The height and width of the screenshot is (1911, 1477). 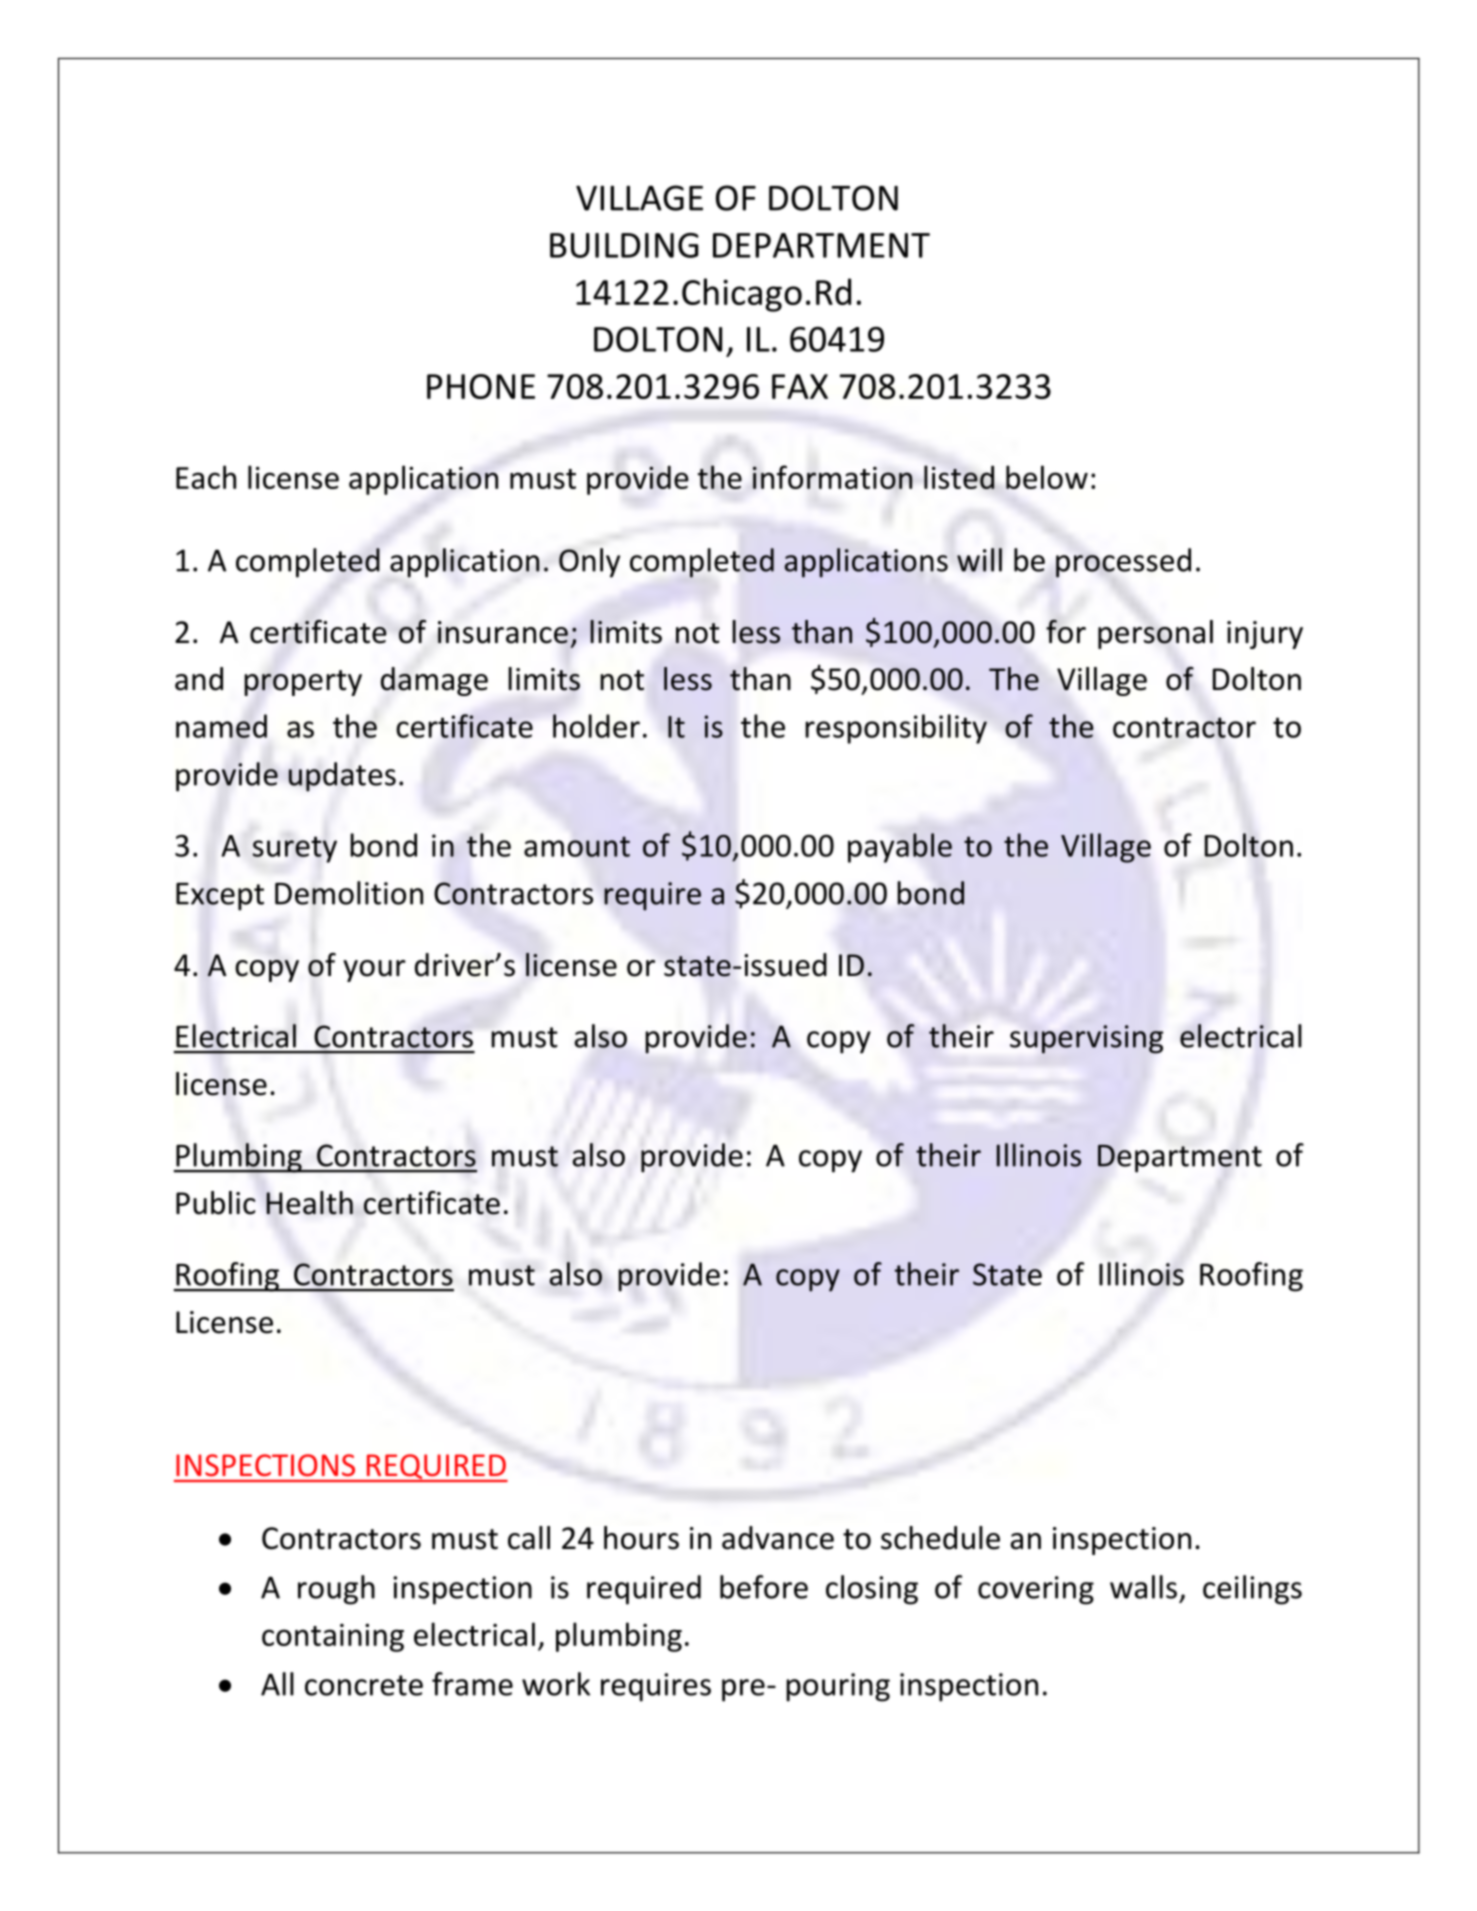 What do you see at coordinates (333, 1638) in the screenshot?
I see `containing` at bounding box center [333, 1638].
